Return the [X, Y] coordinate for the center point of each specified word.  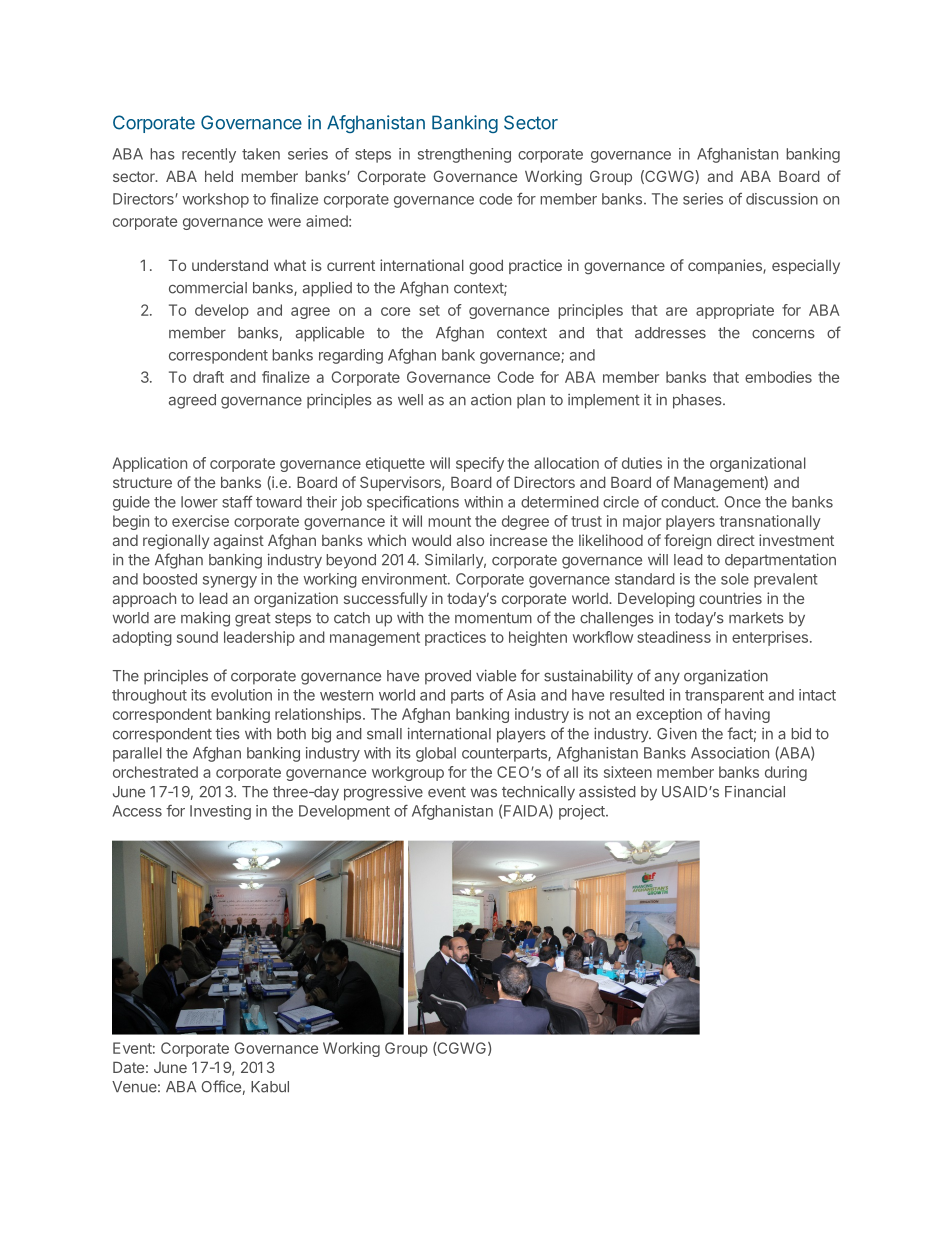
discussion [782, 199]
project [583, 812]
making [205, 619]
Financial [755, 791]
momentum [493, 618]
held [219, 176]
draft [208, 377]
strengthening [464, 155]
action [491, 400]
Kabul [270, 1087]
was [484, 793]
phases [698, 401]
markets [756, 618]
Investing [220, 812]
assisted [607, 791]
